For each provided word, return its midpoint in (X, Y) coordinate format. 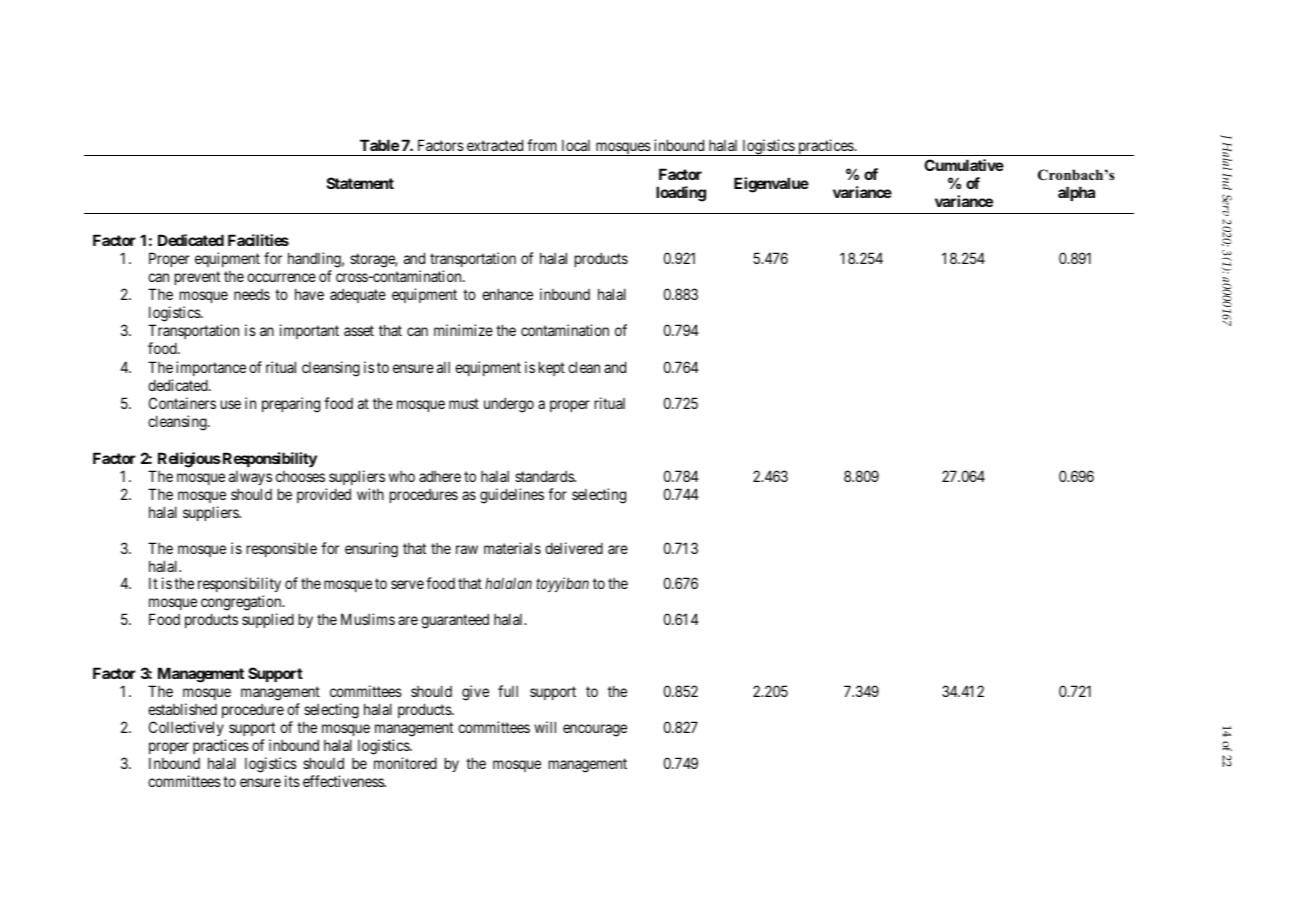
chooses (300, 476)
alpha (1076, 193)
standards (545, 476)
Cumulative (964, 165)
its (292, 781)
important (309, 331)
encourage (595, 730)
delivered (574, 548)
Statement (360, 183)
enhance (507, 294)
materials (512, 548)
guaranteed (455, 621)
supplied (268, 620)
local (576, 145)
